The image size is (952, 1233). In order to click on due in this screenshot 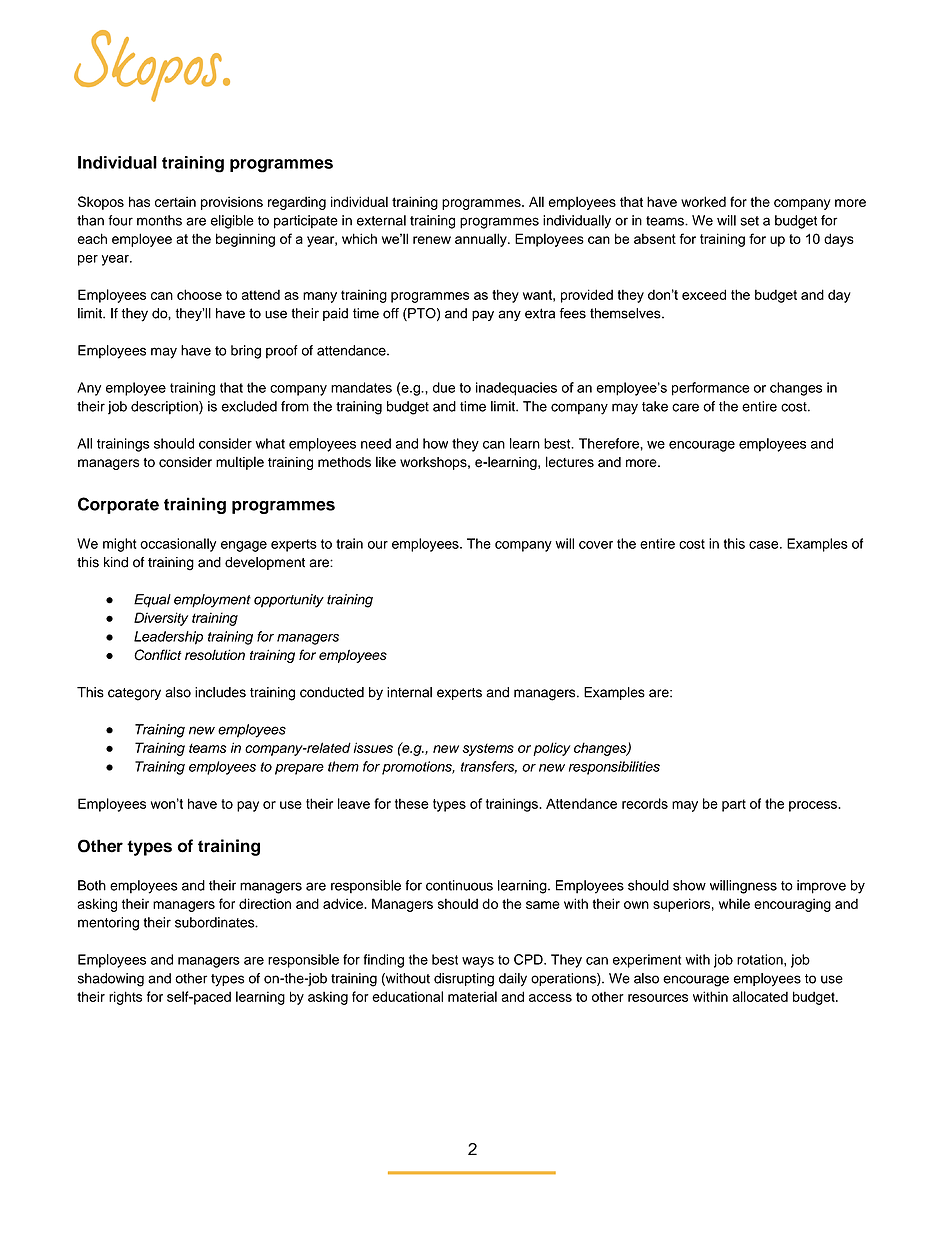, I will do `click(444, 387)`.
